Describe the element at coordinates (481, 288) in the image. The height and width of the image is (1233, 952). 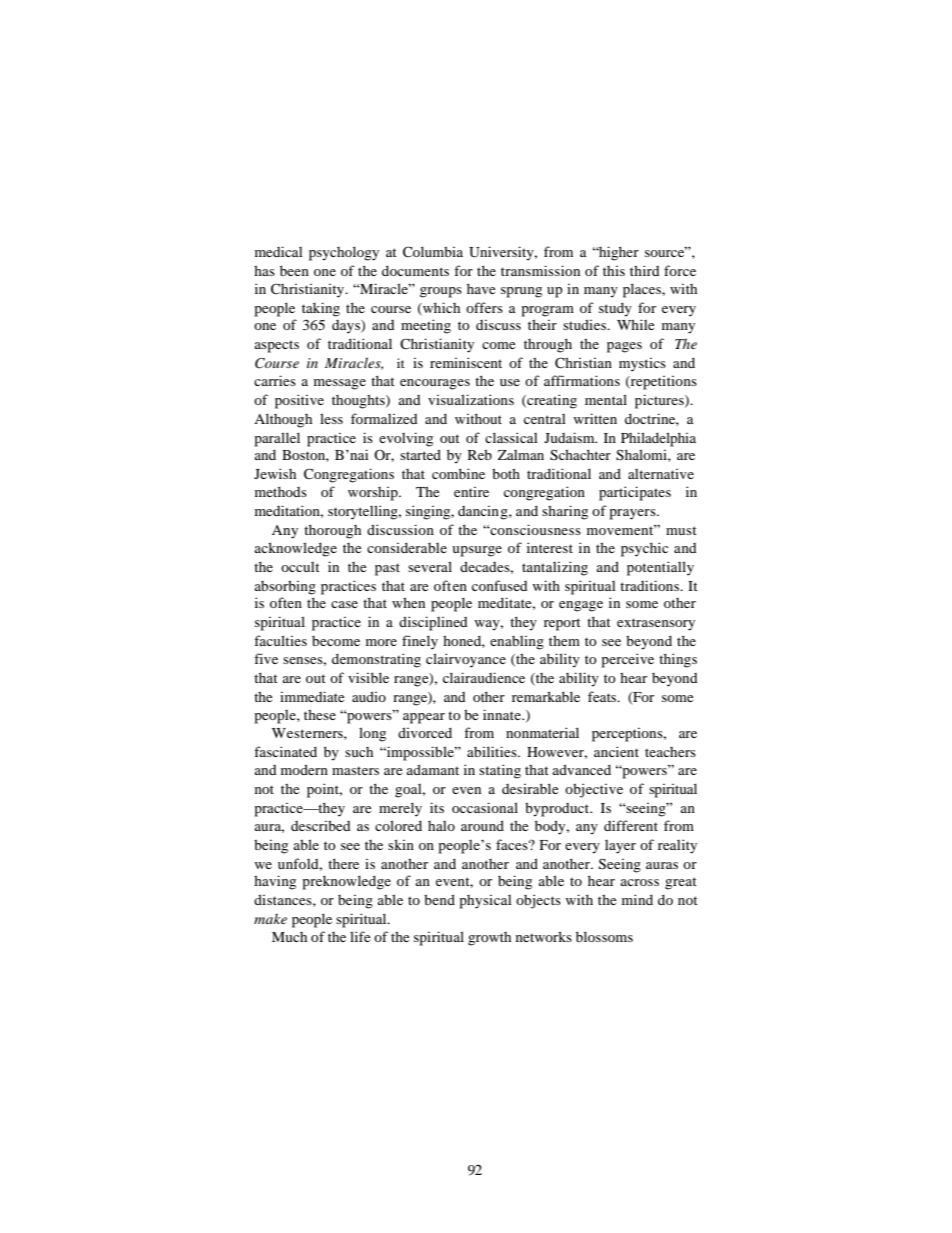
I see `have` at that location.
